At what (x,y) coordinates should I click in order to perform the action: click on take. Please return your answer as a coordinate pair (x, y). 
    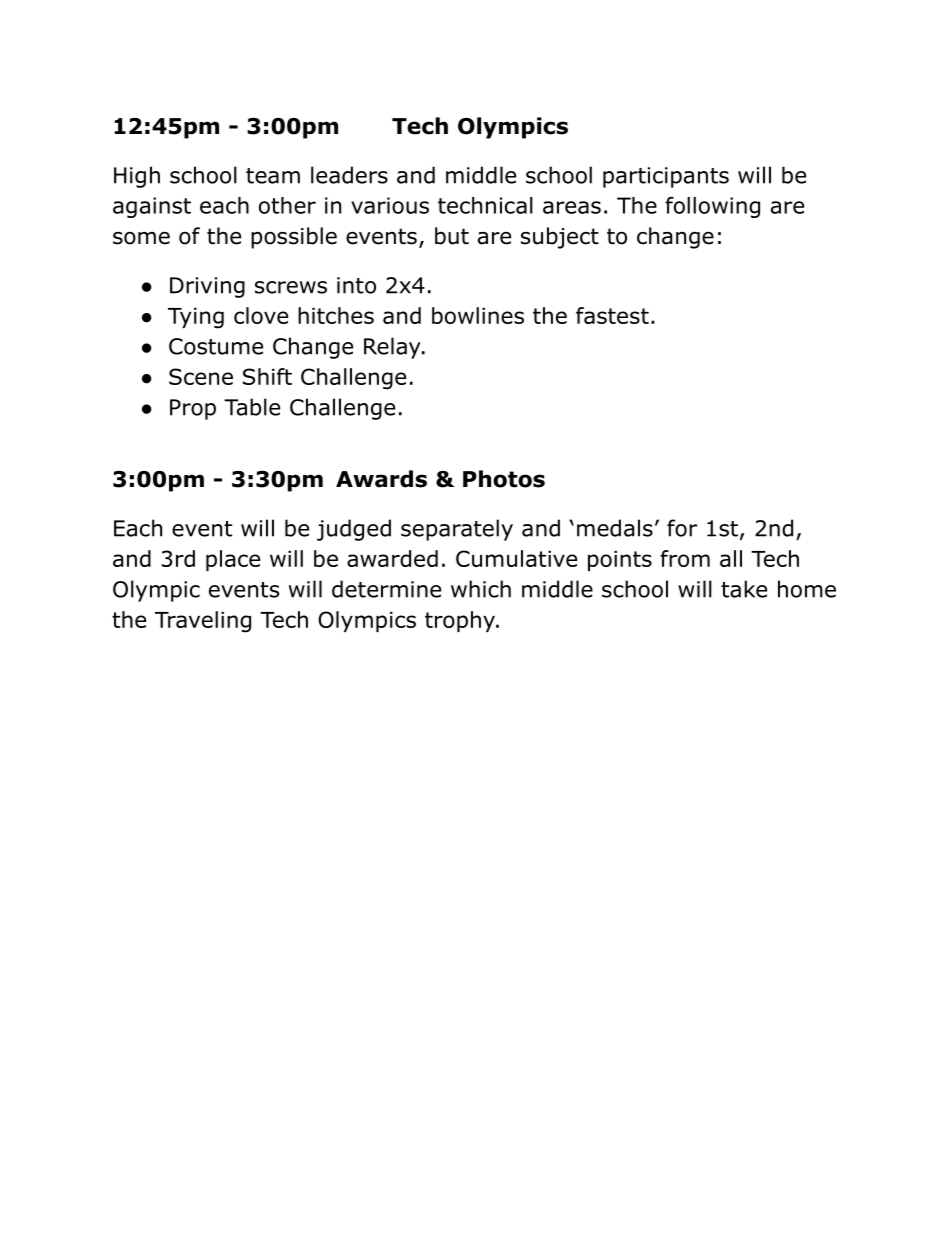
    Looking at the image, I should click on (744, 589).
